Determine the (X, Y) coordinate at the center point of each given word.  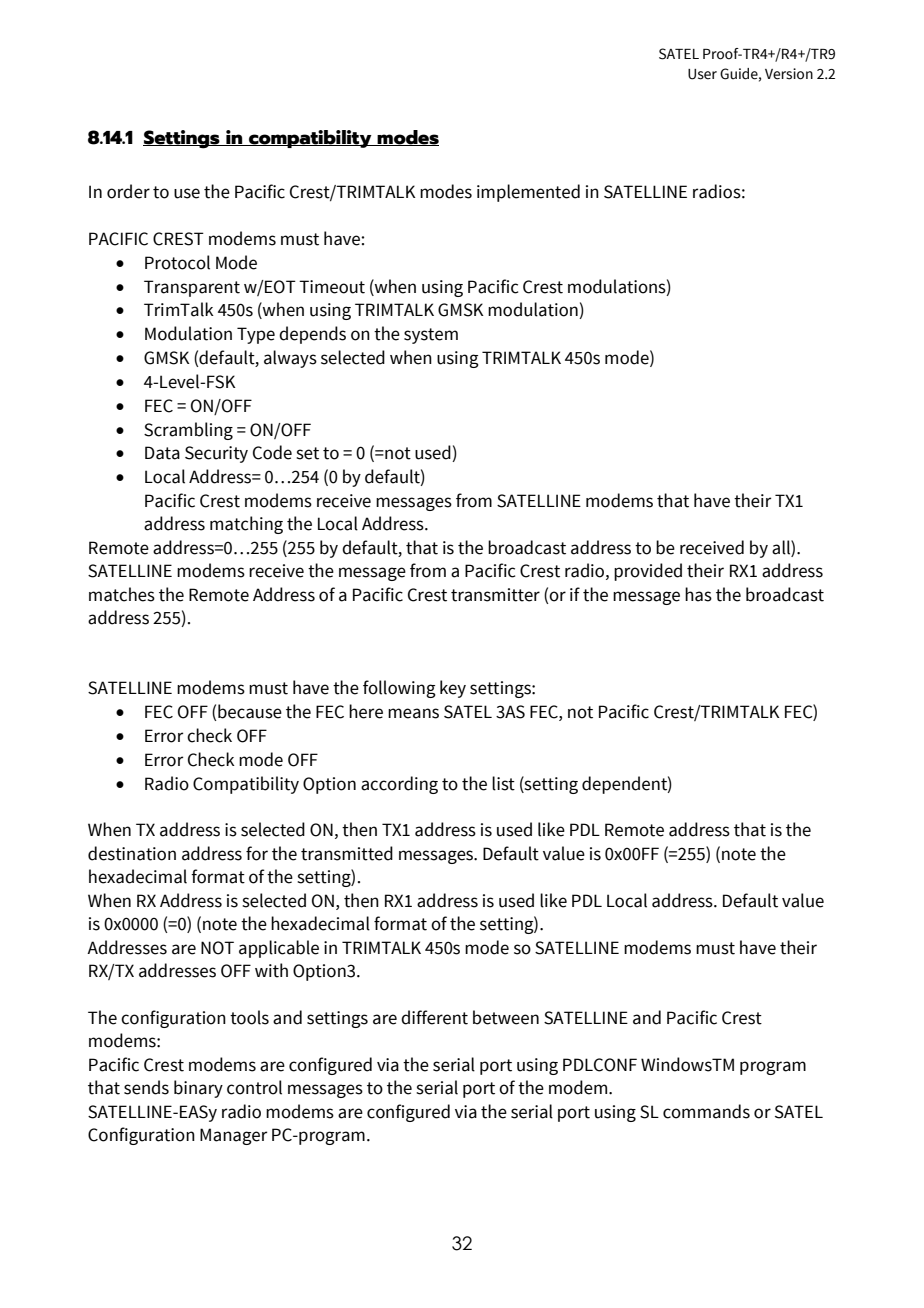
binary (198, 1089)
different (434, 1017)
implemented (528, 193)
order (128, 191)
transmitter (495, 595)
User (702, 74)
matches (122, 594)
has (698, 594)
